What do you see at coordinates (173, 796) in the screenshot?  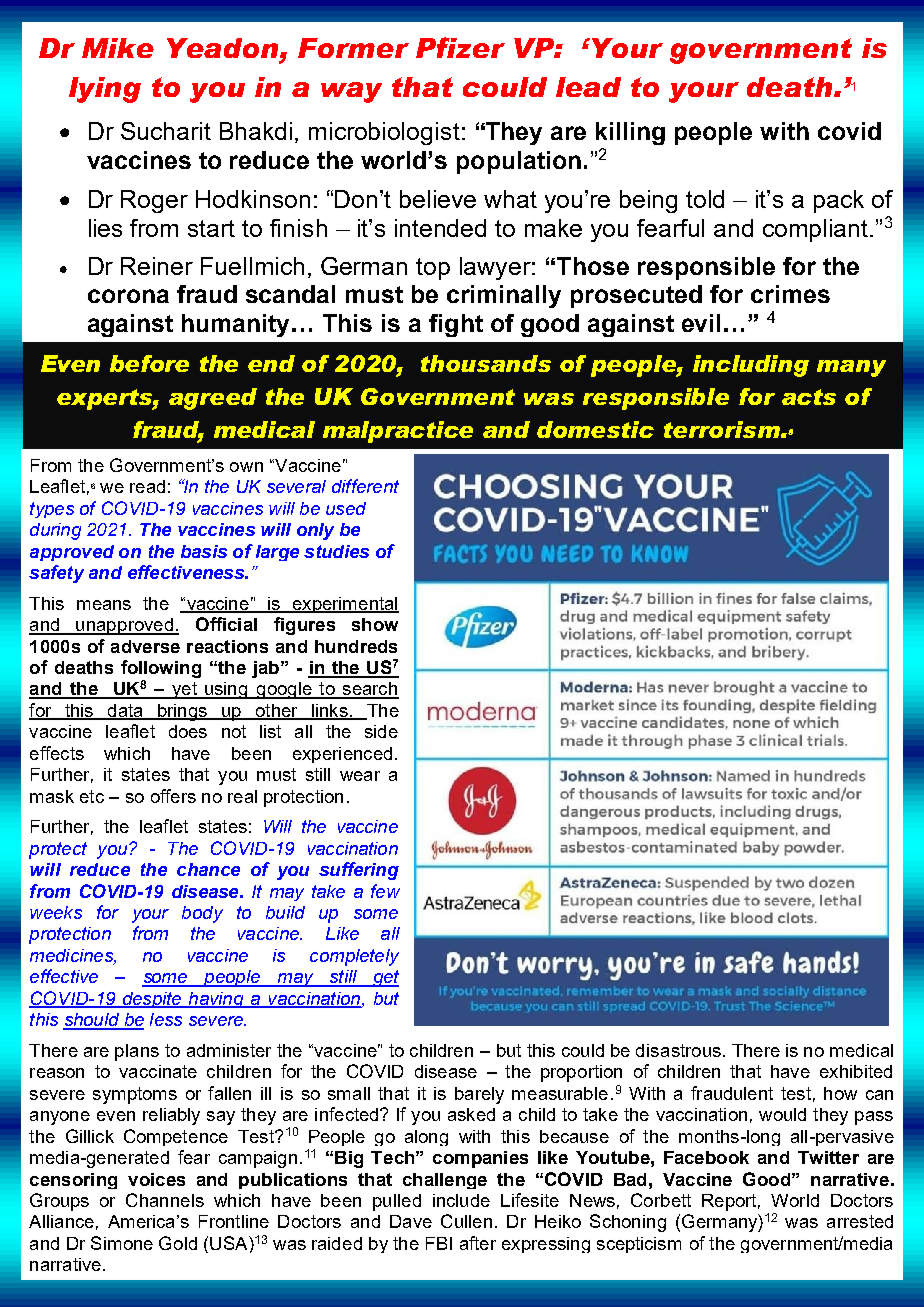 I see `offers` at bounding box center [173, 796].
